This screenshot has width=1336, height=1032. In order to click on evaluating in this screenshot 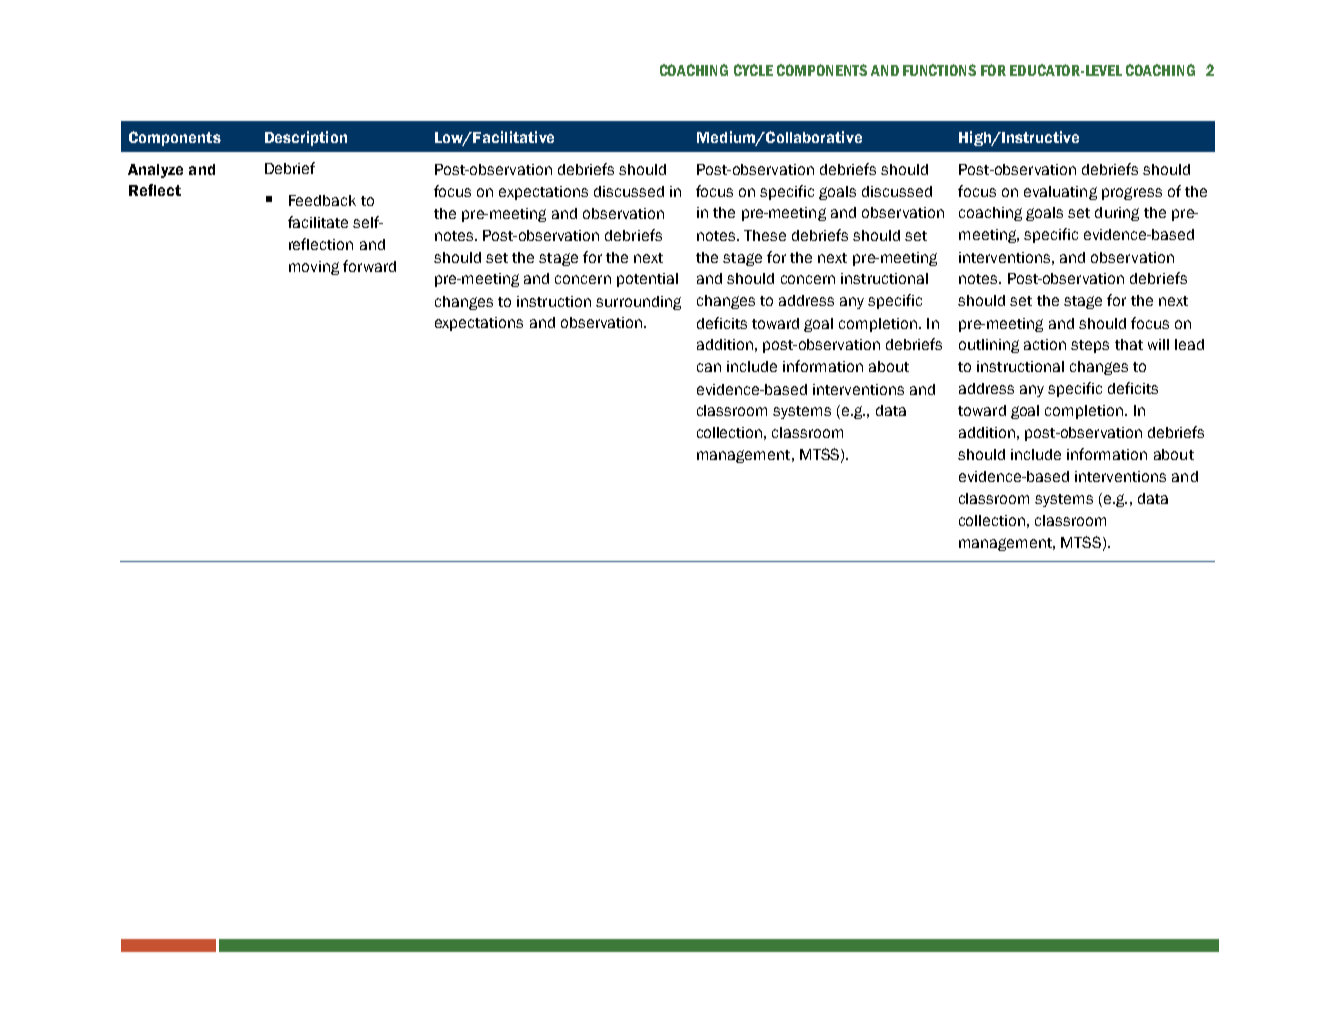, I will do `click(1060, 193)`.
